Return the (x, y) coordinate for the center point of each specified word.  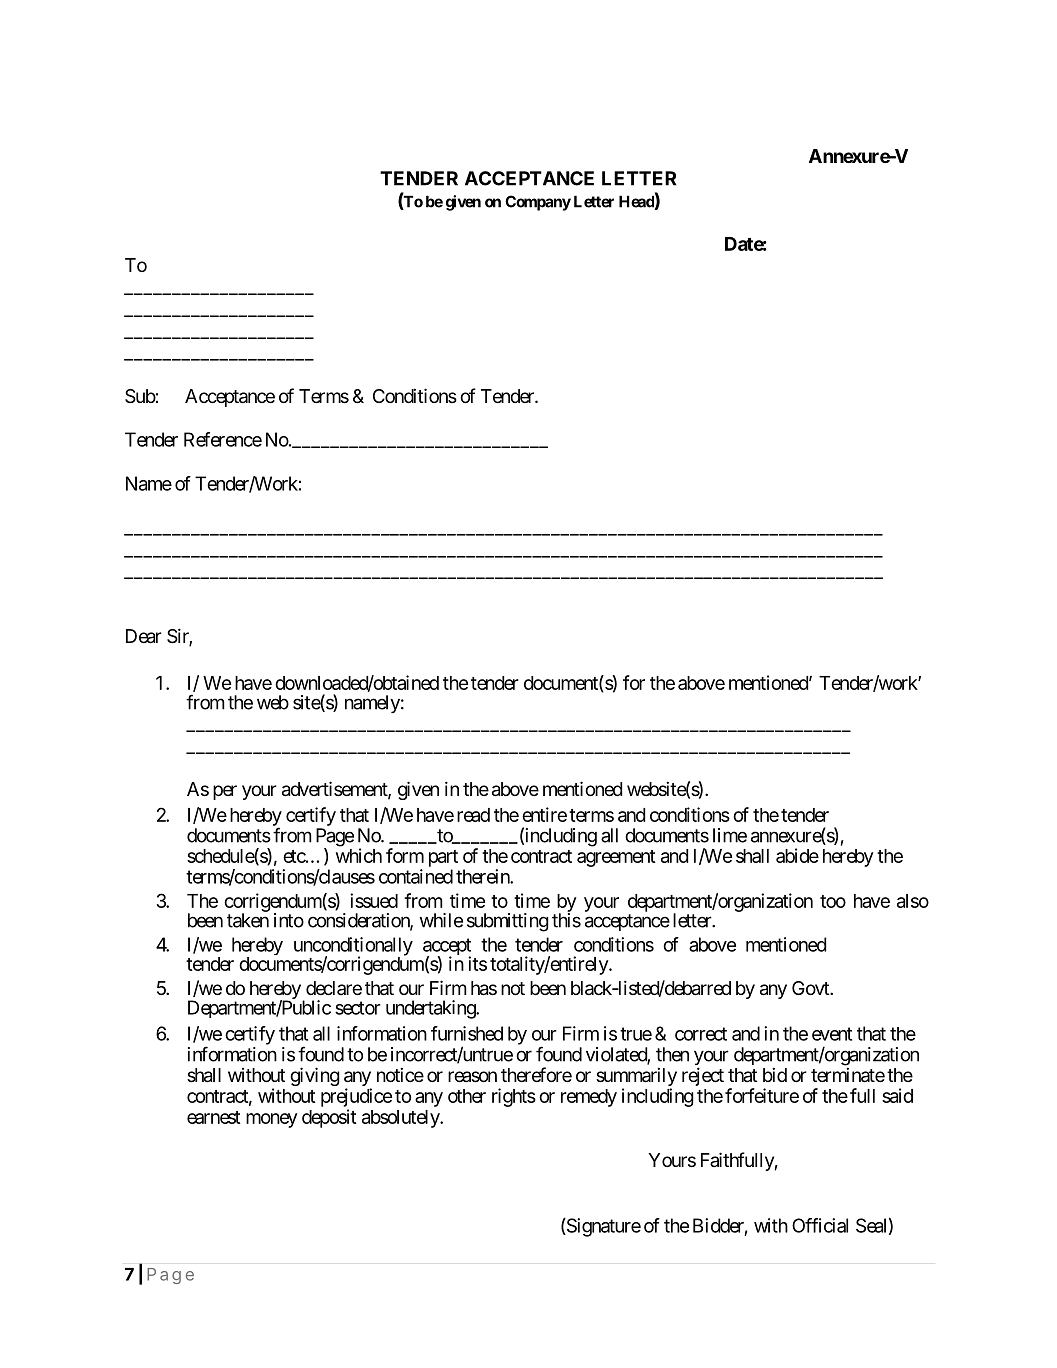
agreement (616, 858)
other (467, 1096)
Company (538, 203)
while (441, 920)
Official (820, 1225)
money (272, 1120)
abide (797, 855)
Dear (144, 636)
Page (335, 838)
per (225, 792)
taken (248, 920)
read (473, 815)
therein (483, 876)
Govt (811, 988)
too (833, 901)
